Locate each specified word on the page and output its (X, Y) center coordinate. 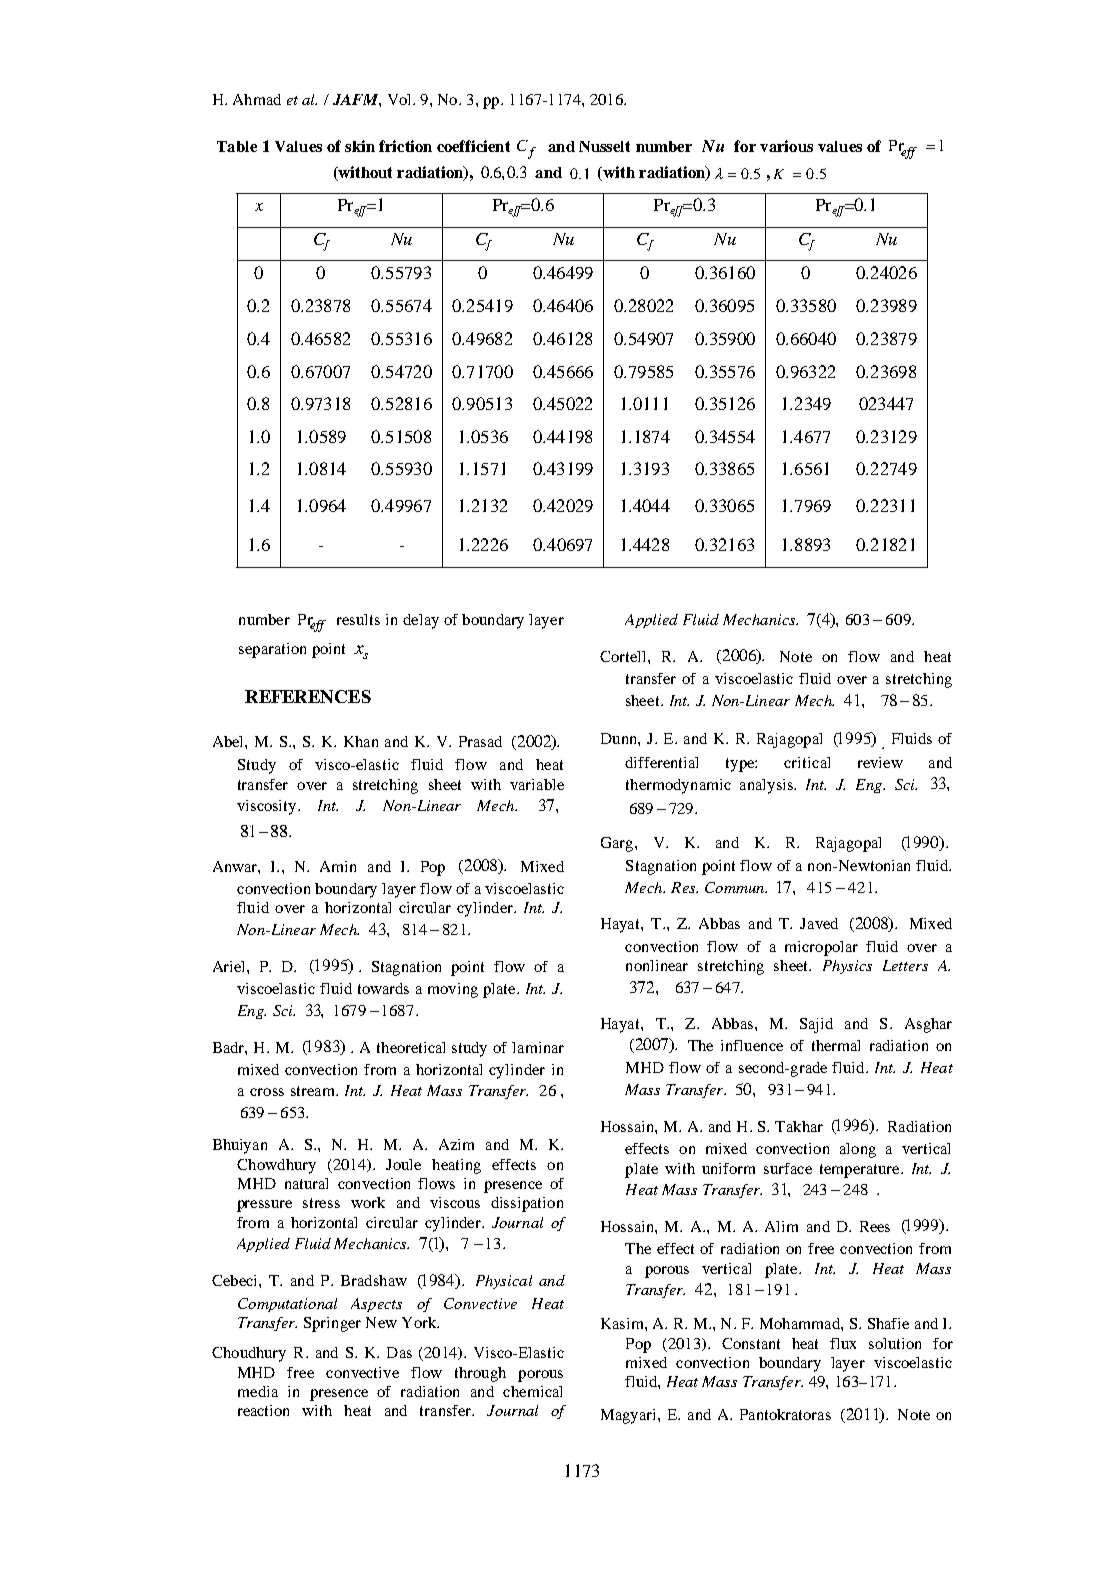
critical (807, 762)
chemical (532, 1391)
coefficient (473, 146)
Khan (361, 741)
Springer (332, 1324)
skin (360, 146)
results (358, 619)
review (880, 762)
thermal (836, 1045)
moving (453, 990)
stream (314, 1091)
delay (421, 621)
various (786, 146)
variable (537, 784)
